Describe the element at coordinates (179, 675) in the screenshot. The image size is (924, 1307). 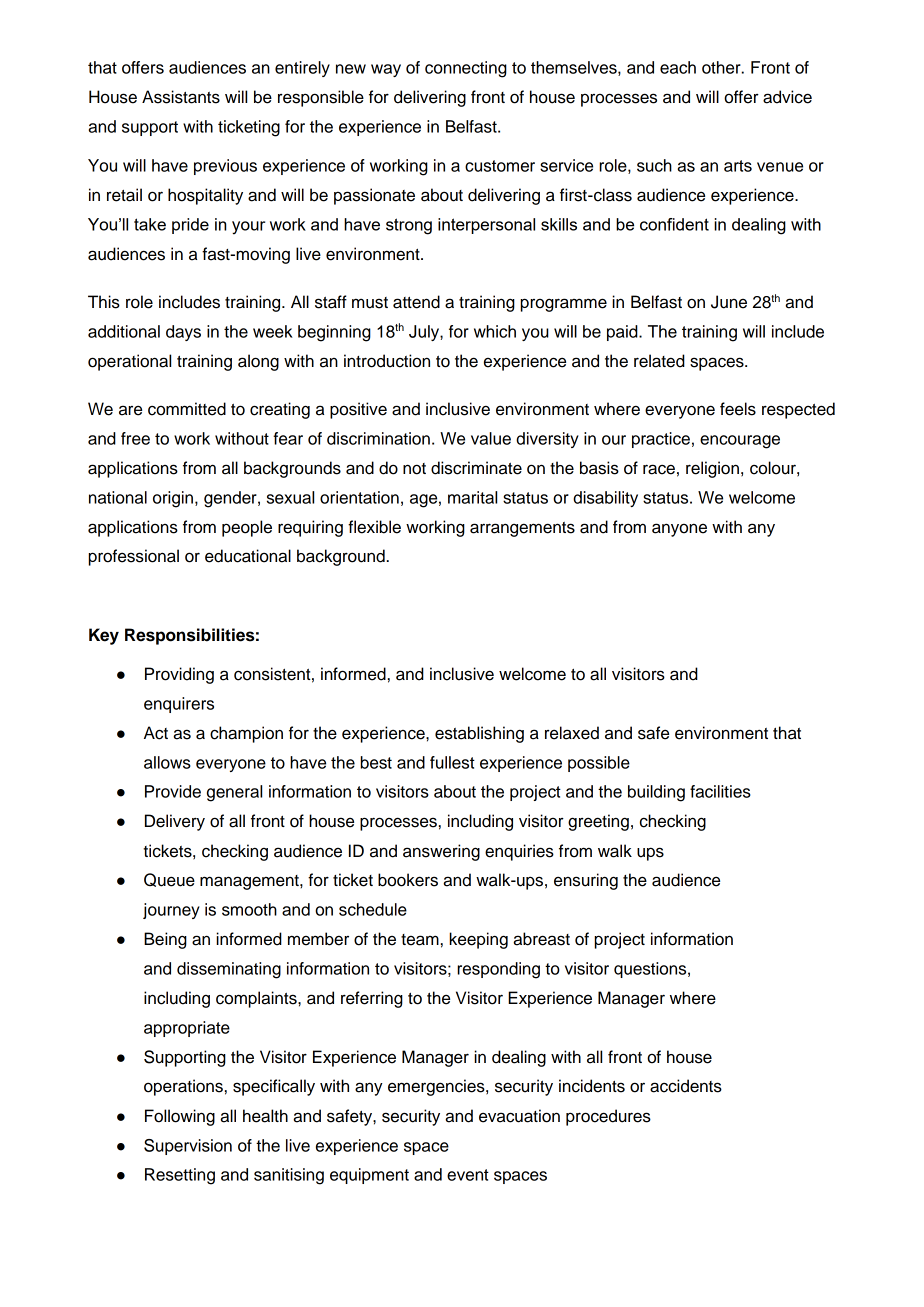
I see `Providing` at that location.
